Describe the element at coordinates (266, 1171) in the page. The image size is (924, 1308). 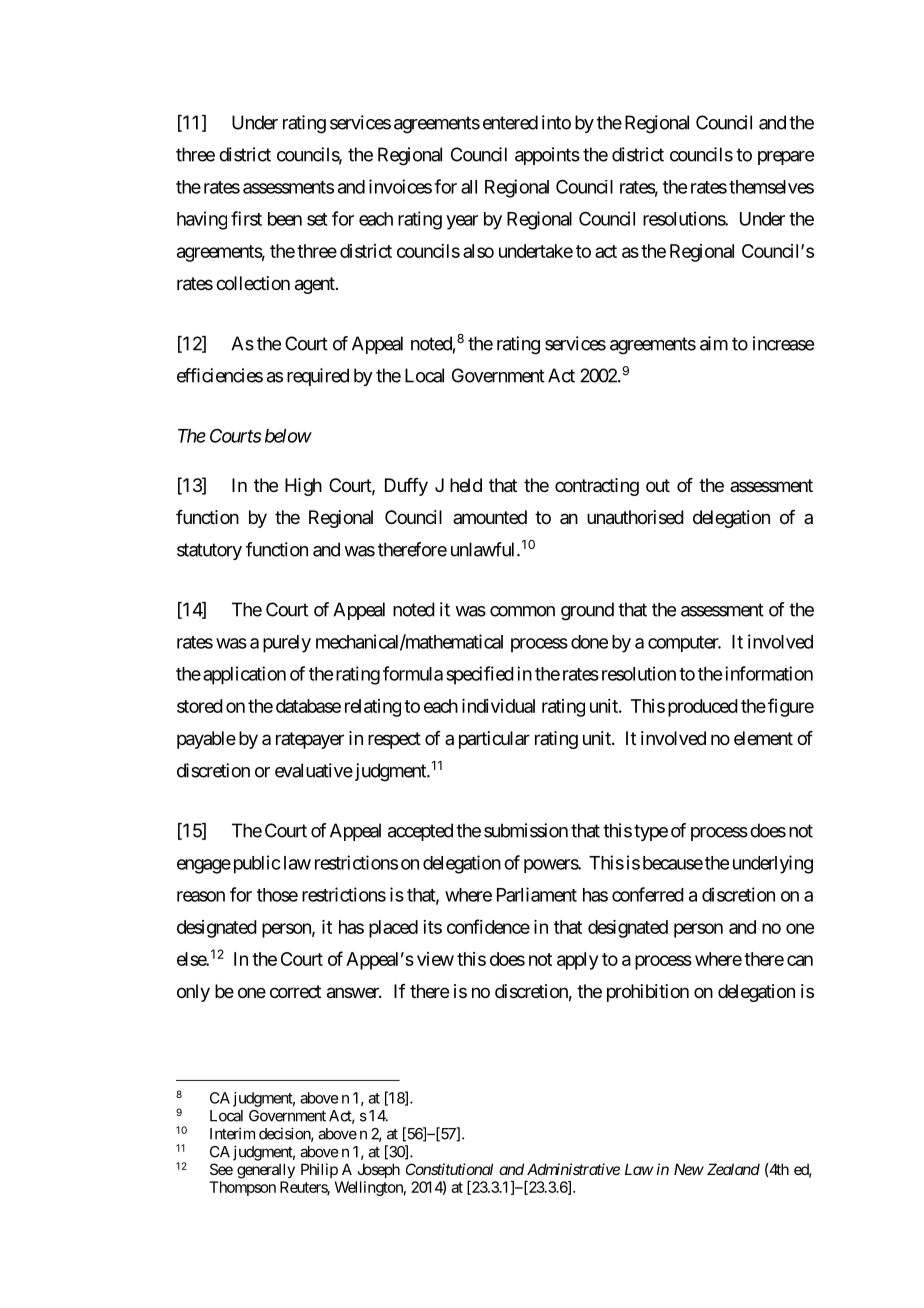
I see `generally` at that location.
